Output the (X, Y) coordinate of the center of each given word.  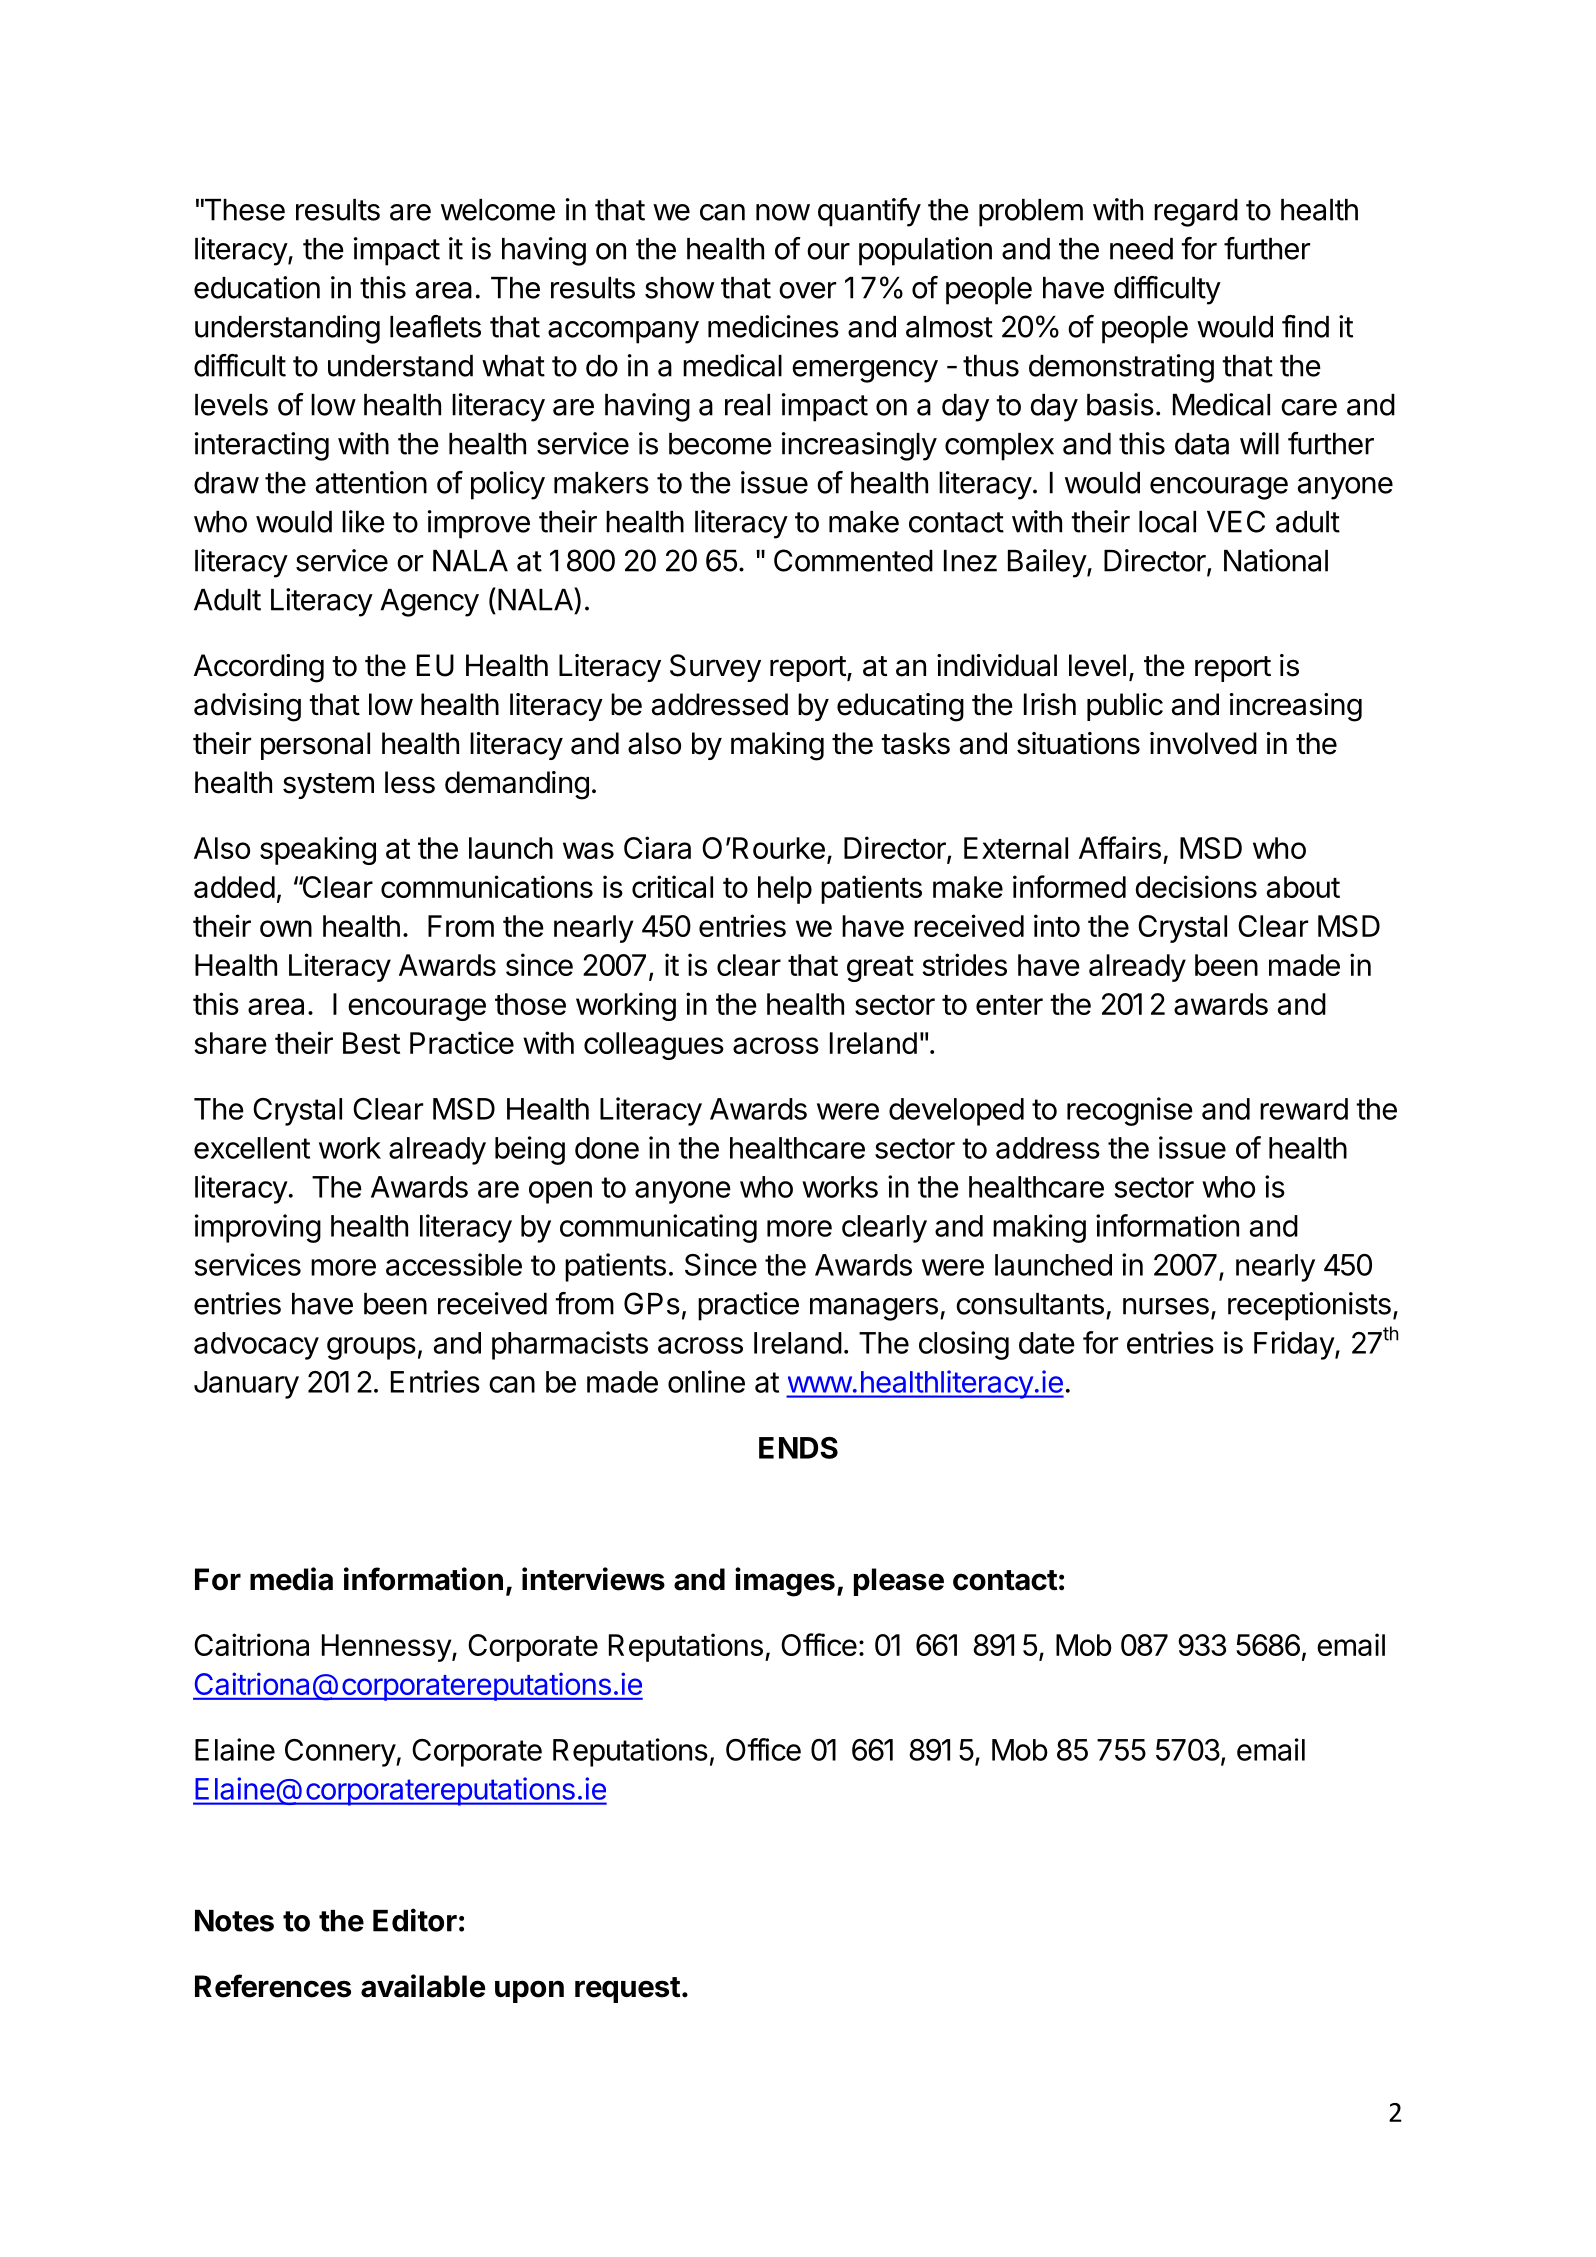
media (291, 1579)
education (257, 287)
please (899, 1582)
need (1141, 249)
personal (315, 746)
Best (371, 1043)
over (807, 290)
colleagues (654, 1046)
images (785, 1582)
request (627, 1990)
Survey (715, 668)
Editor (415, 1920)
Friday (1295, 1345)
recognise (1130, 1111)
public (1125, 707)
